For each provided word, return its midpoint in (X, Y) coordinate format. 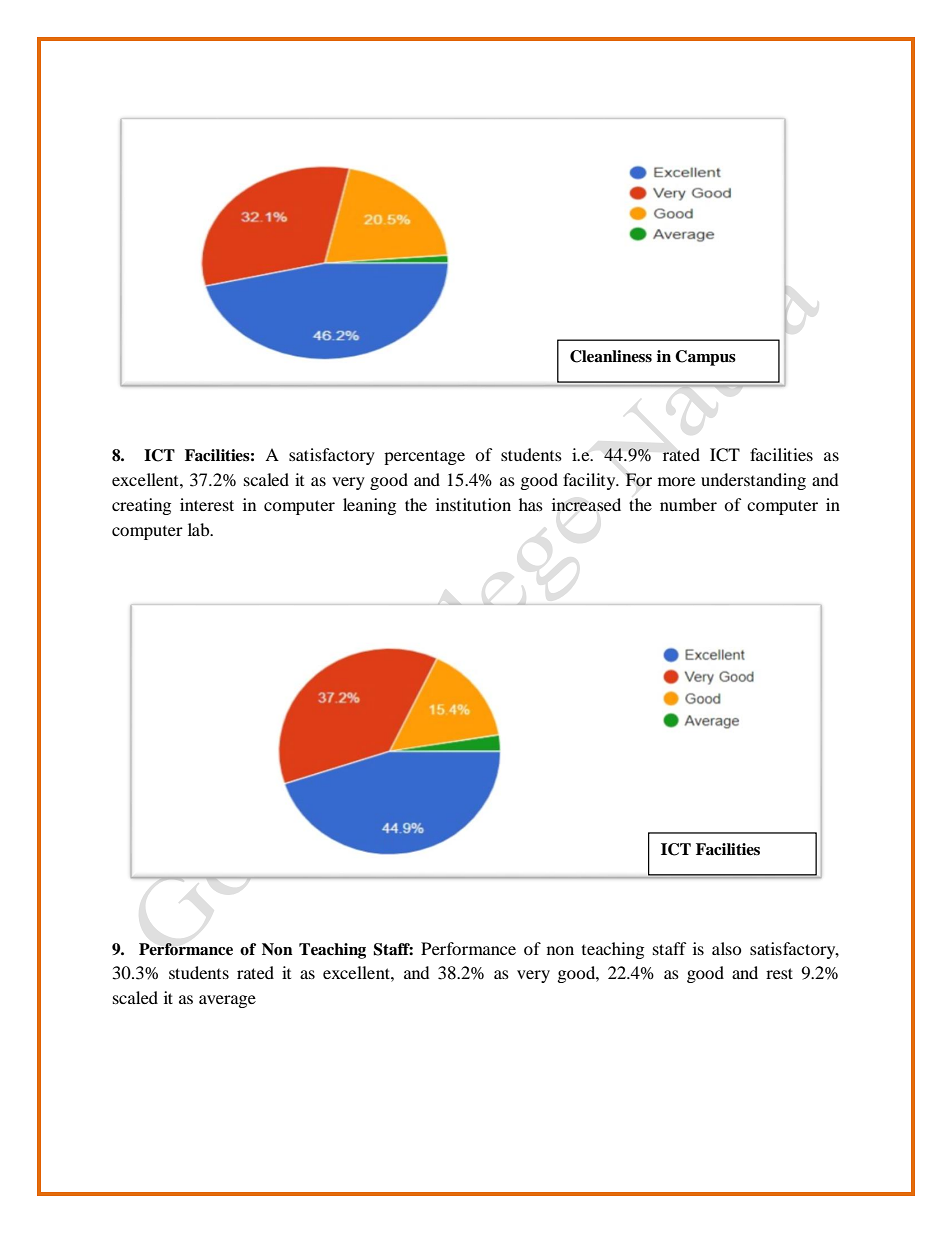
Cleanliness (611, 356)
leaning (369, 506)
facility (590, 481)
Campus (705, 358)
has (531, 504)
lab (200, 529)
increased (586, 504)
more (676, 481)
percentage (424, 457)
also (727, 948)
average (227, 1001)
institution (473, 504)
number (688, 504)
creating (141, 506)
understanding (753, 481)
